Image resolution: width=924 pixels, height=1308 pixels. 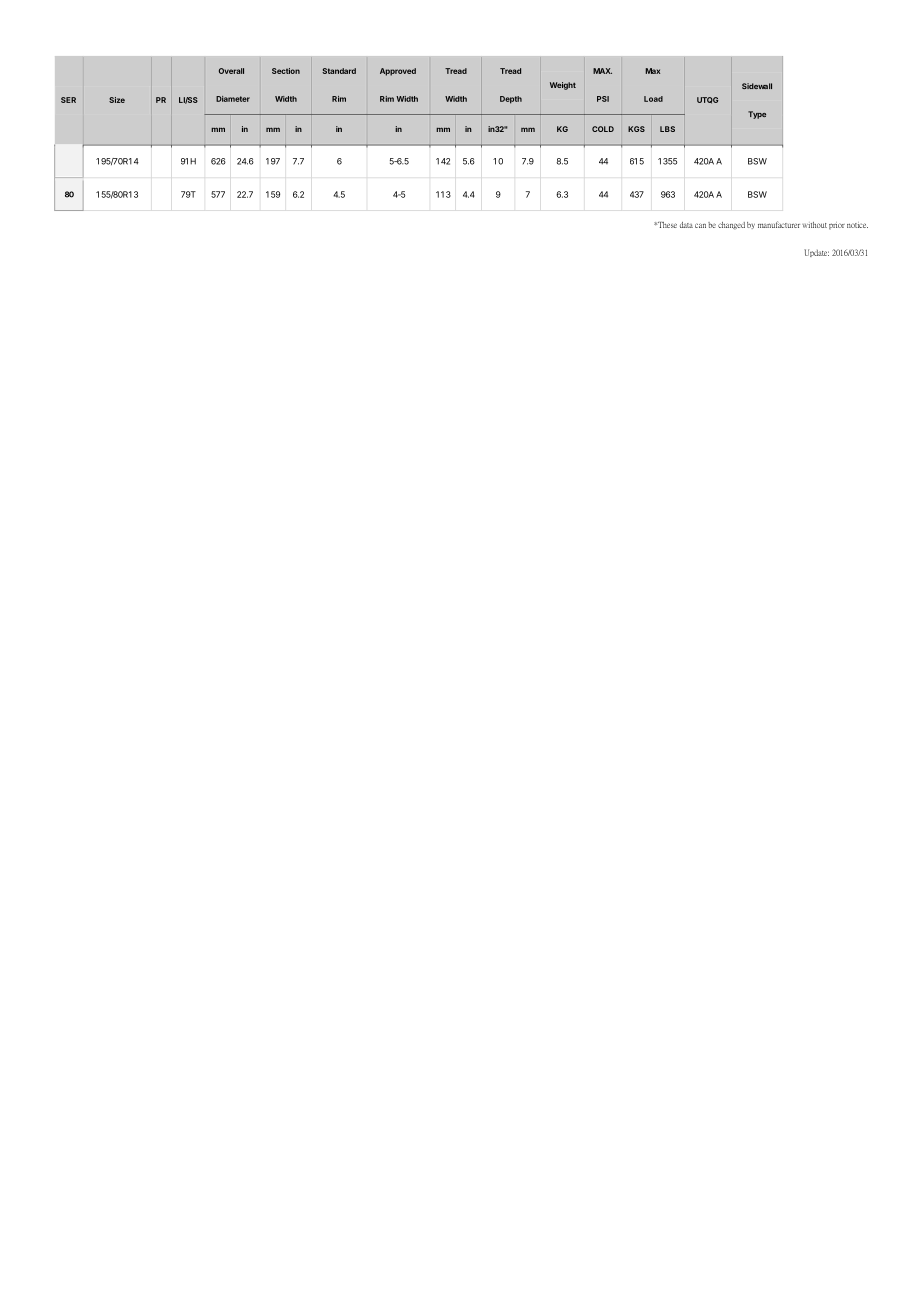 What do you see at coordinates (757, 86) in the image?
I see `Sidewall` at bounding box center [757, 86].
